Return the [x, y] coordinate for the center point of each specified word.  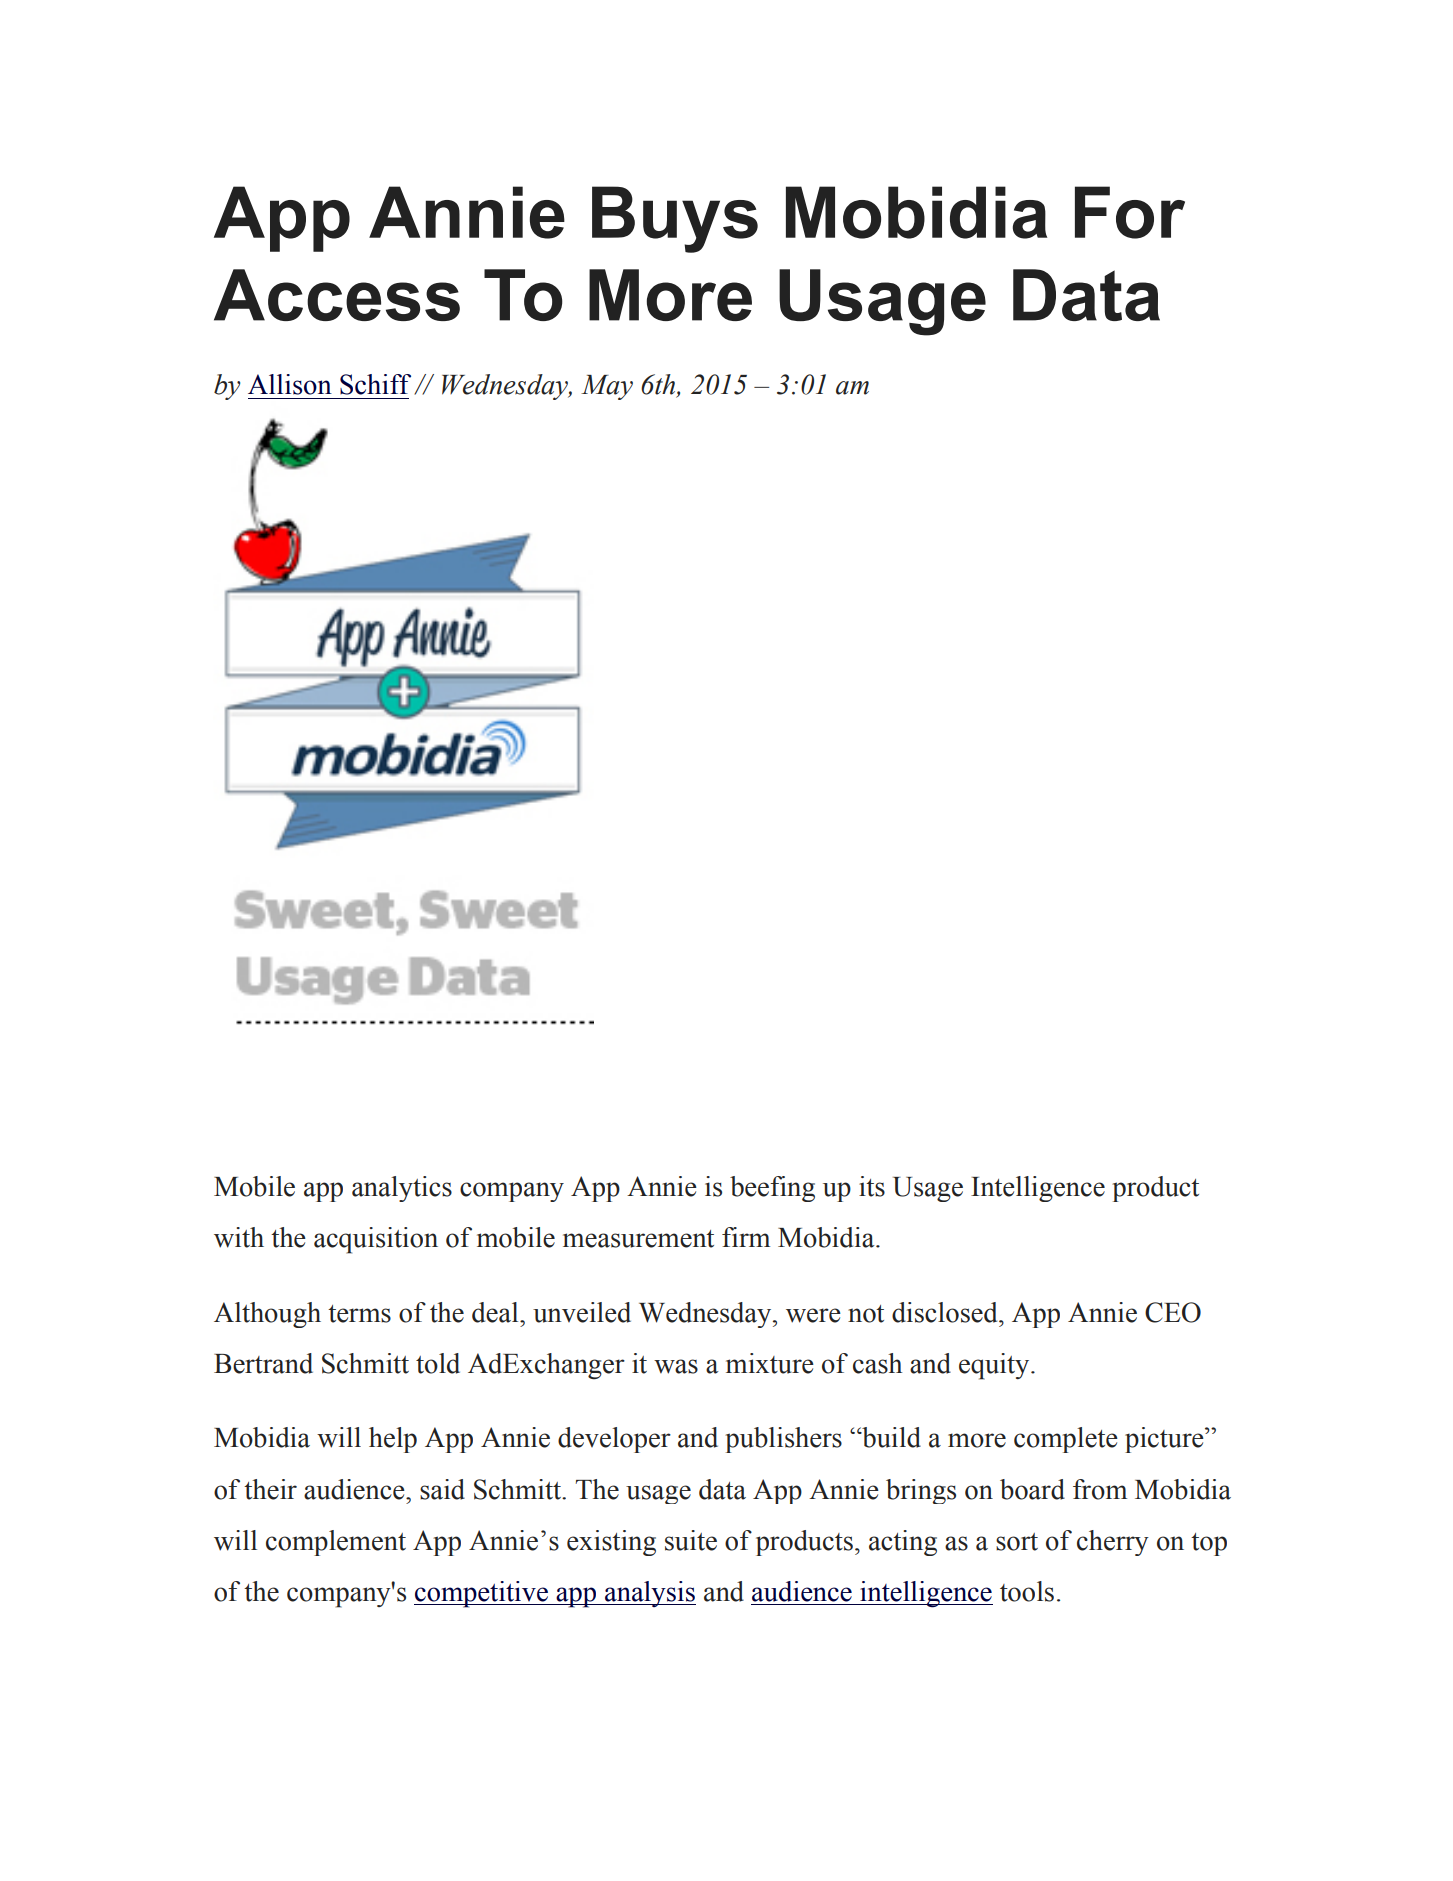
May [607, 387]
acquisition [376, 1240]
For [1130, 212]
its [872, 1186]
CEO [1173, 1312]
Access [337, 295]
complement [336, 1543]
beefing [772, 1189]
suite [691, 1540]
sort [1017, 1542]
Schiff [375, 384]
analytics [402, 1189]
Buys [675, 219]
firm [746, 1237]
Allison [290, 384]
